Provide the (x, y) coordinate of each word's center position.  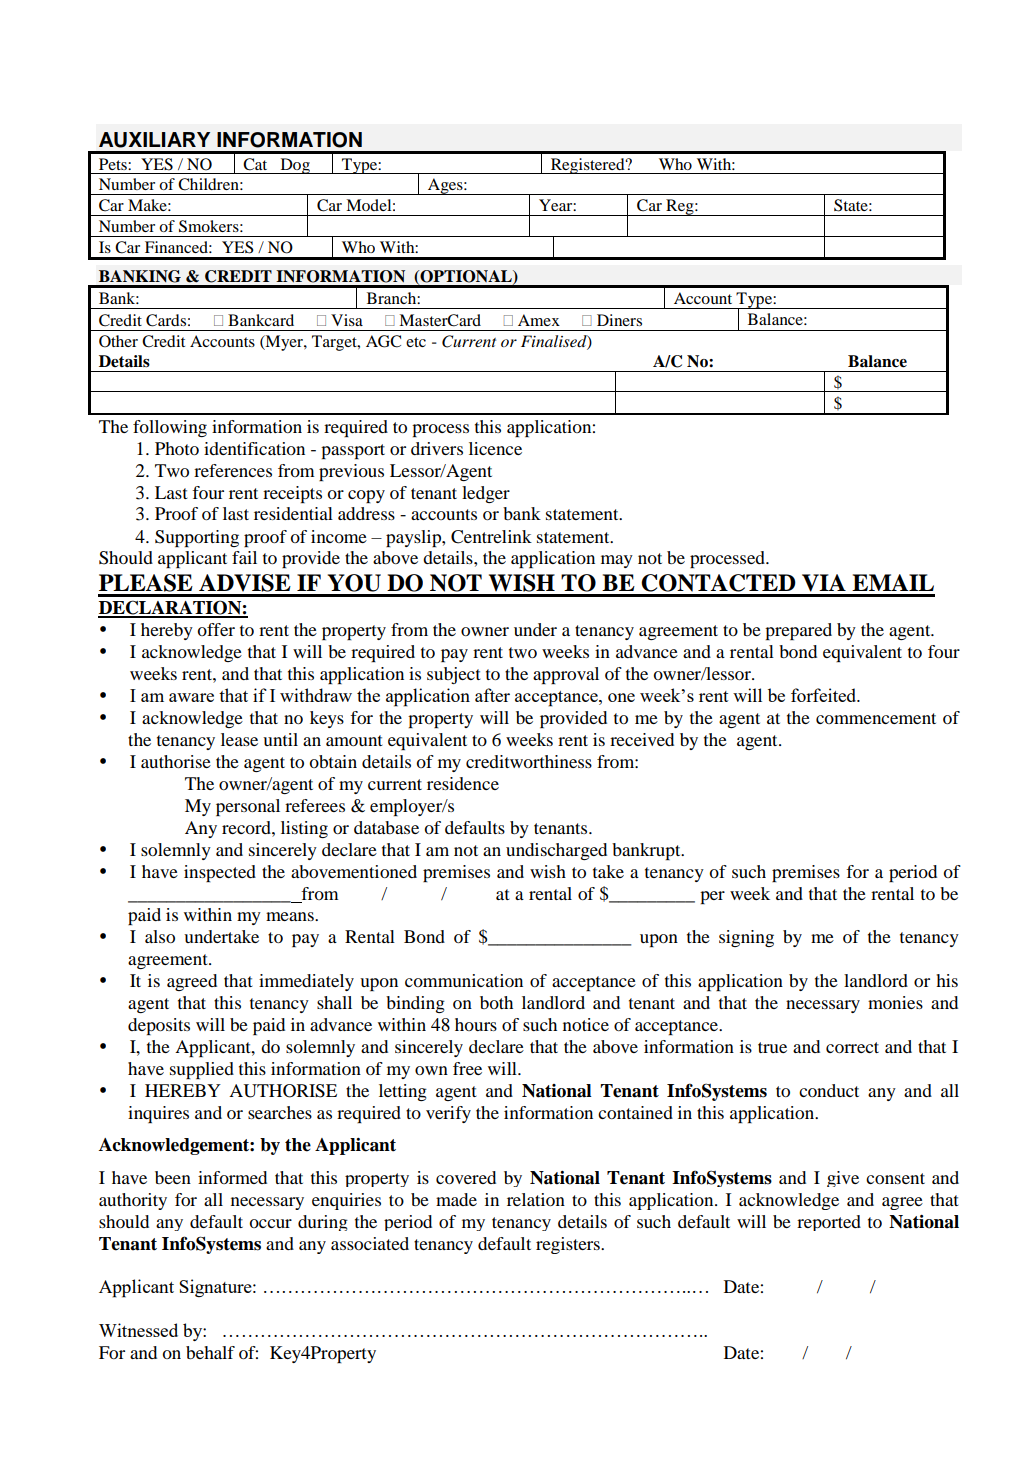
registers (569, 1245)
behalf (210, 1352)
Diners (619, 320)
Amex (539, 320)
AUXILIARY (154, 140)
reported (829, 1223)
